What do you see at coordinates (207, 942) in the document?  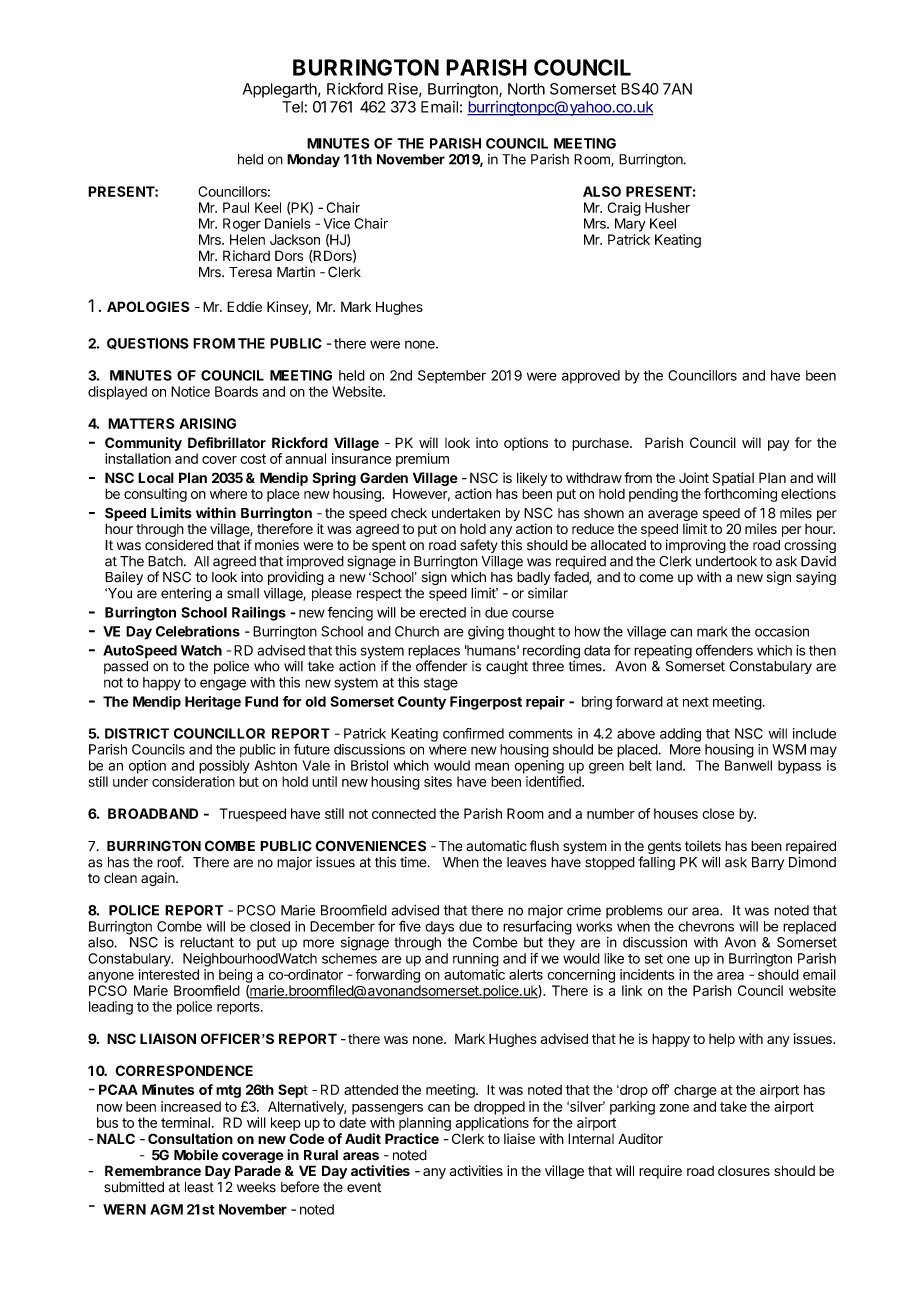 I see `reluctant` at bounding box center [207, 942].
